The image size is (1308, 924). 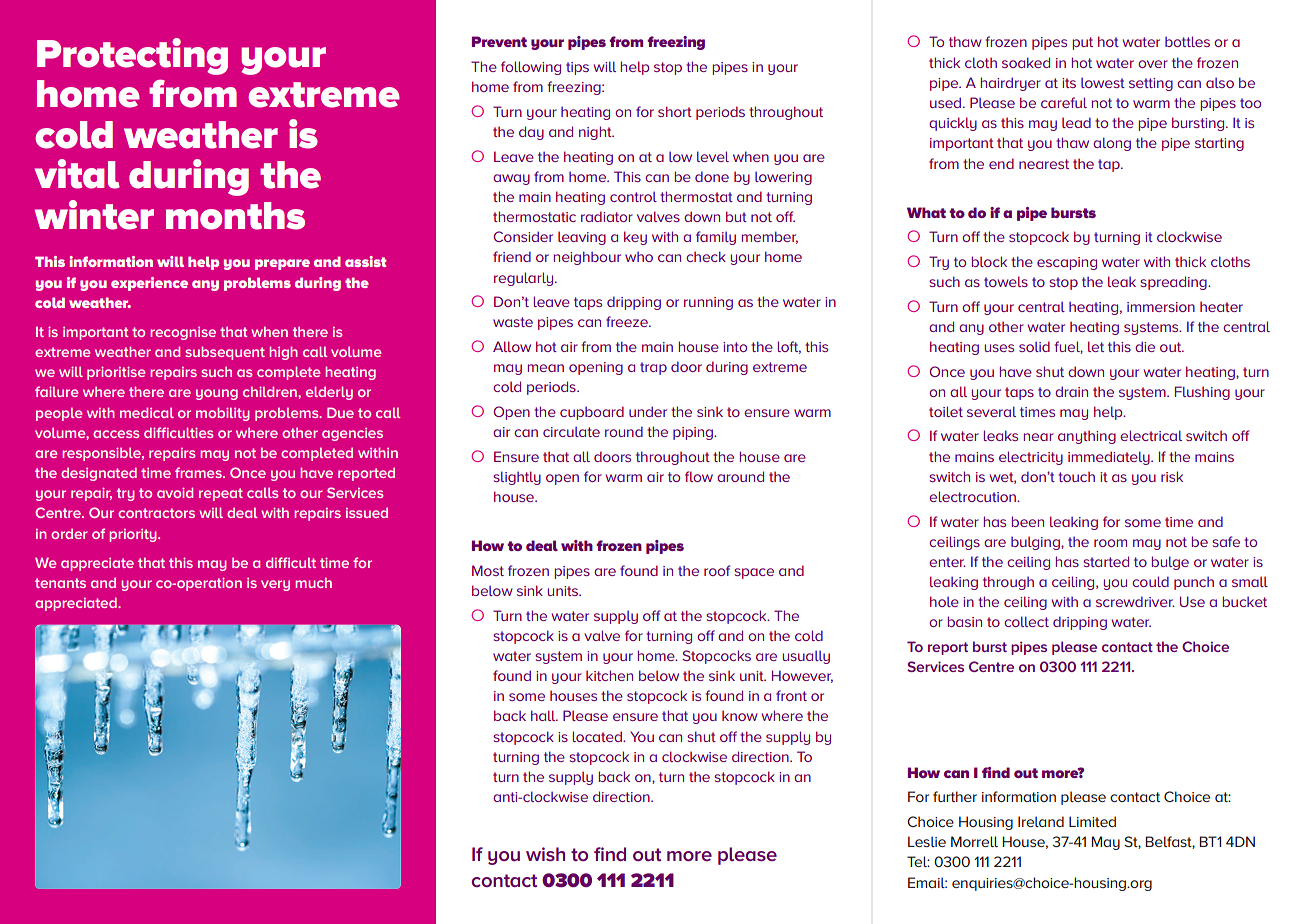 I want to click on kitchen, so click(x=609, y=675).
